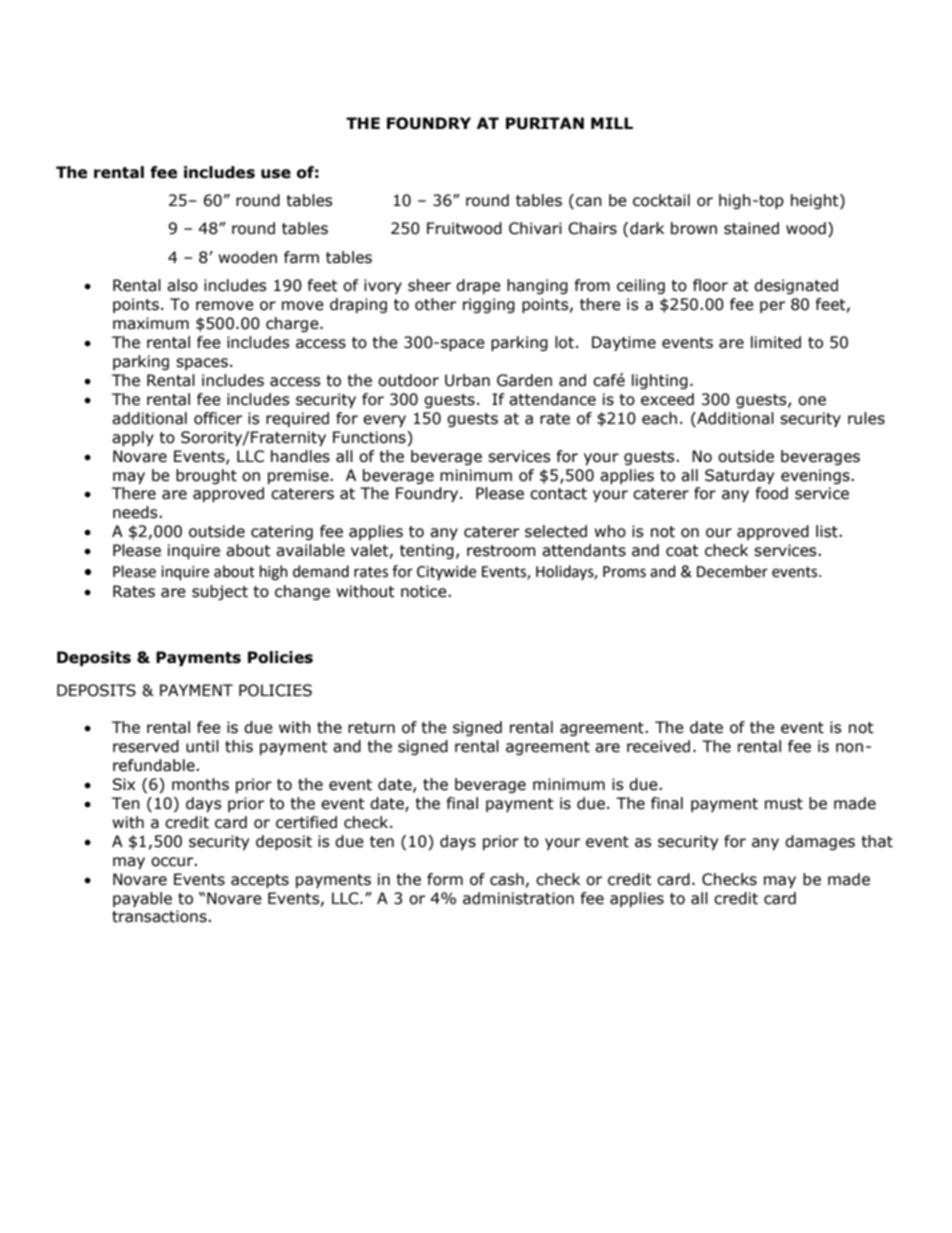 The height and width of the screenshot is (1233, 952). I want to click on accepts, so click(260, 881).
